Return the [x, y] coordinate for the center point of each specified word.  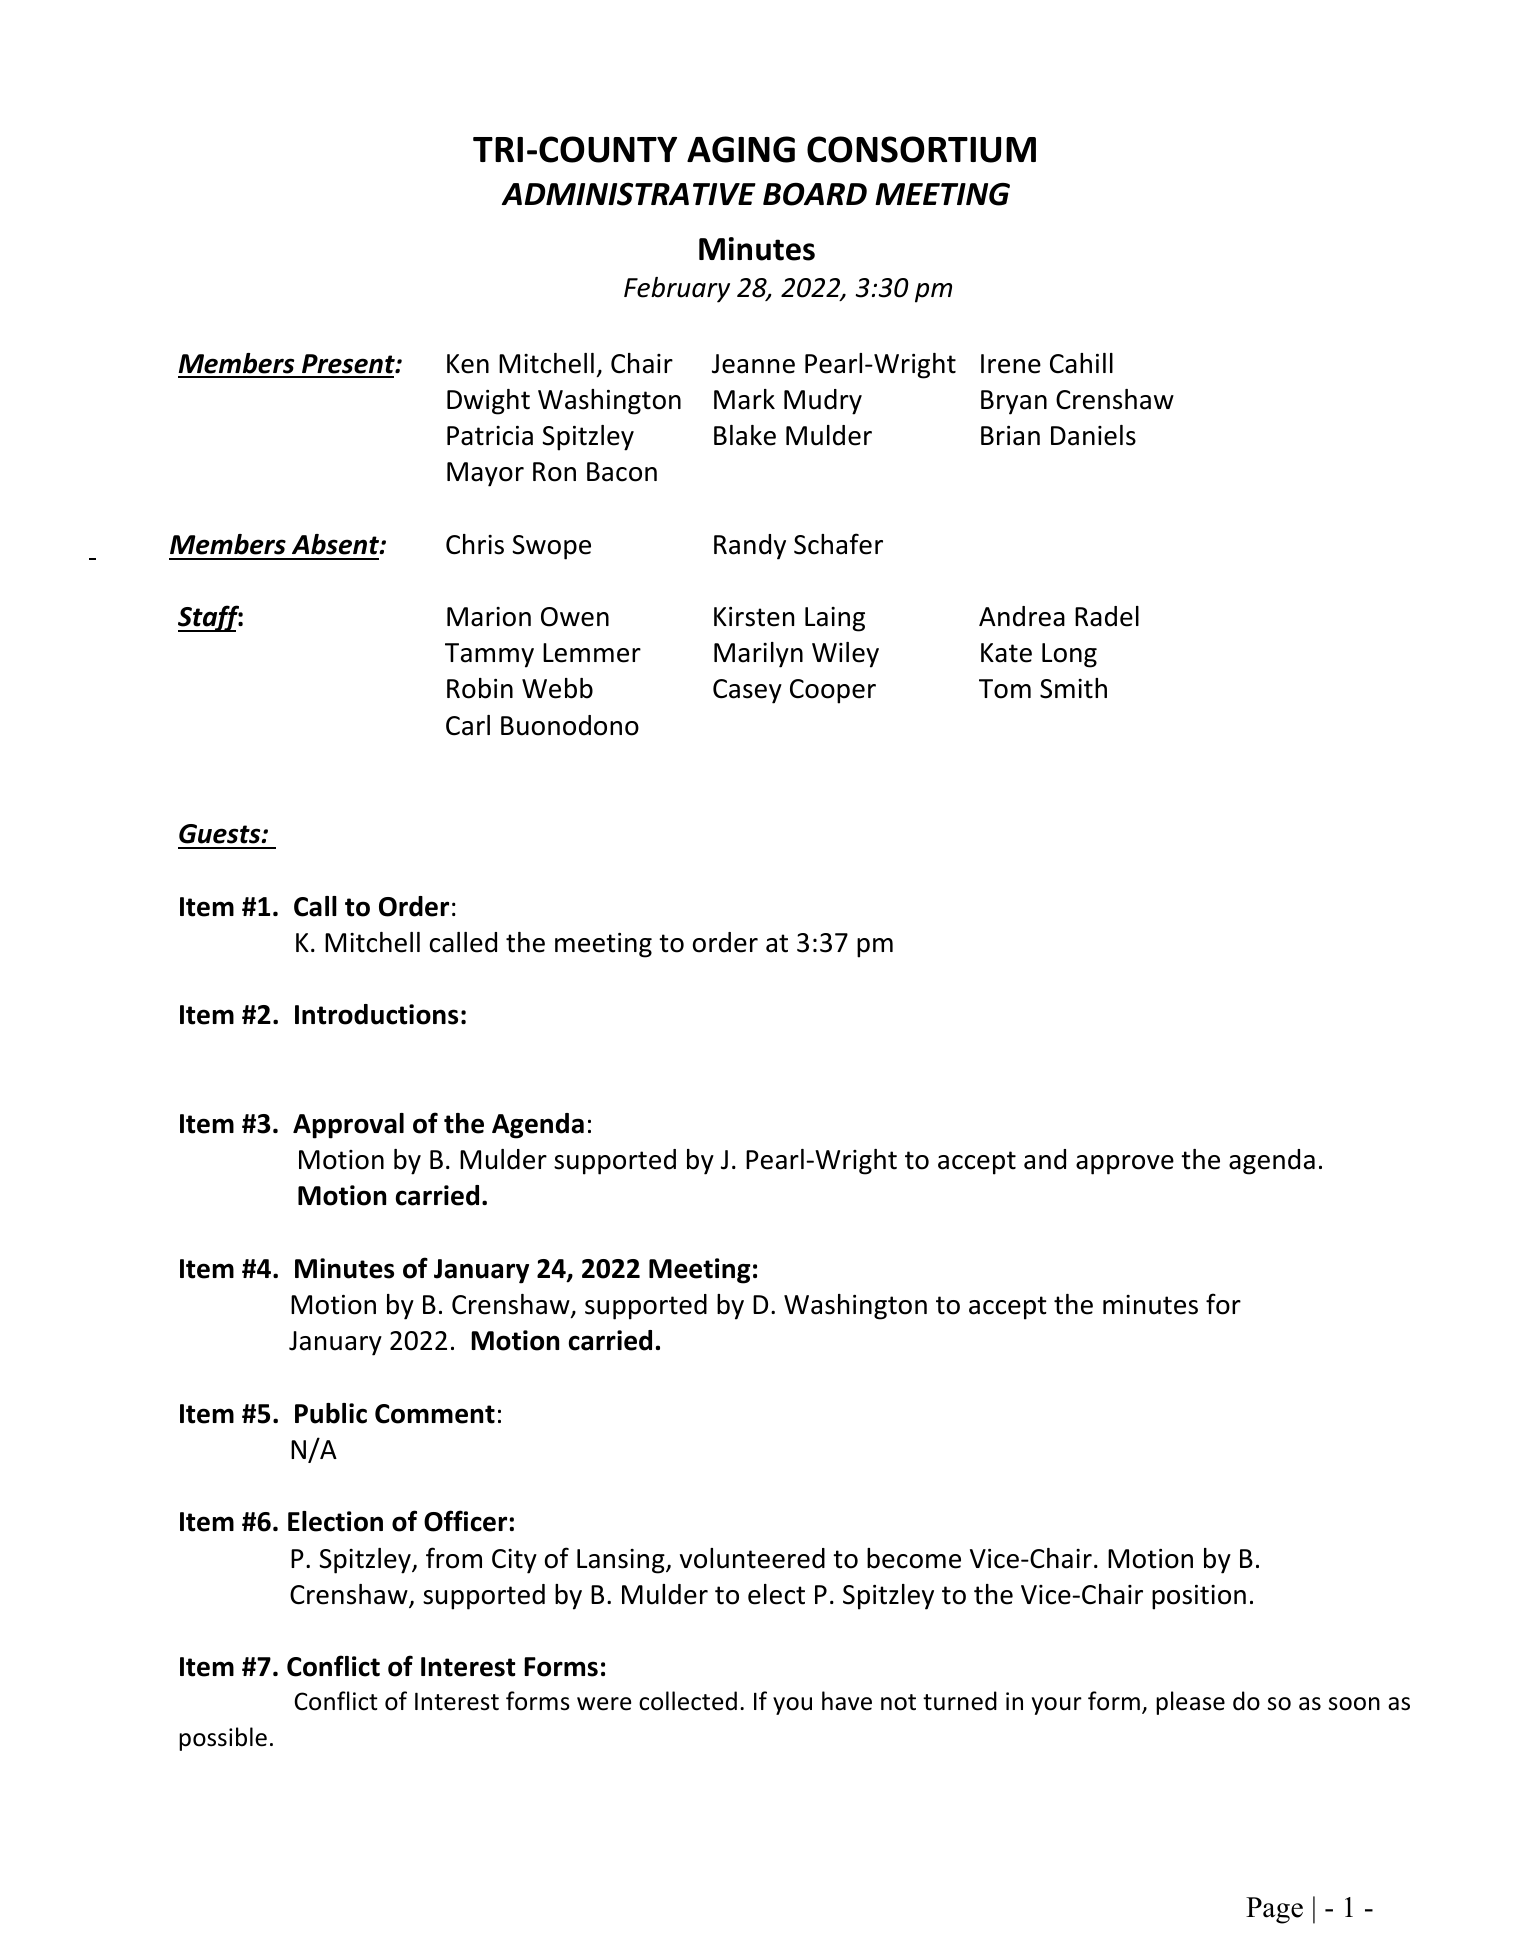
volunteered [752, 1558]
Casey [747, 691]
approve [1125, 1165]
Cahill [1081, 363]
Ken [468, 364]
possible [223, 1739]
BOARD [815, 194]
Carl [468, 725]
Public [331, 1413]
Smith [1073, 688]
